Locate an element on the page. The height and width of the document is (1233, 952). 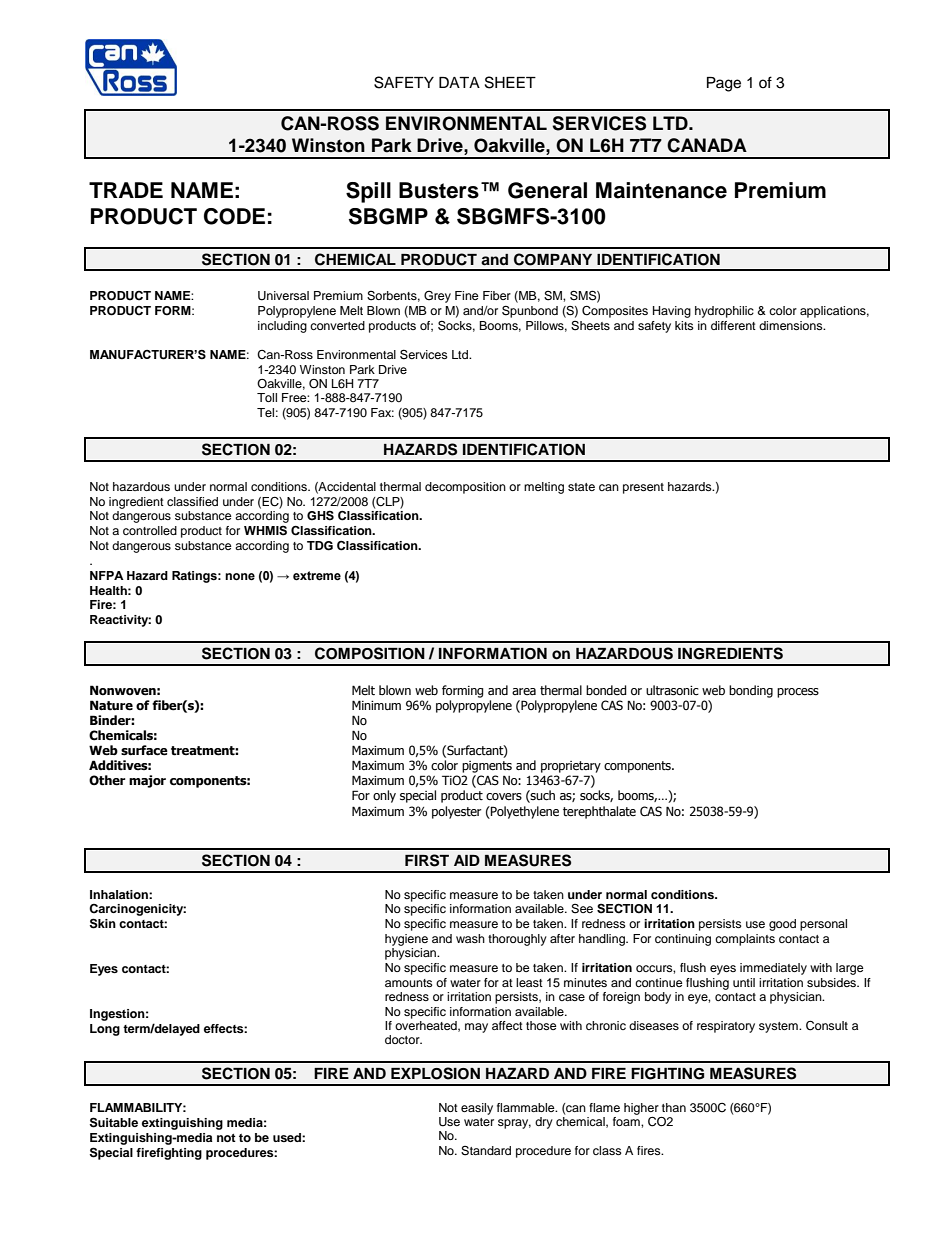
Inhalation is located at coordinates (120, 894).
